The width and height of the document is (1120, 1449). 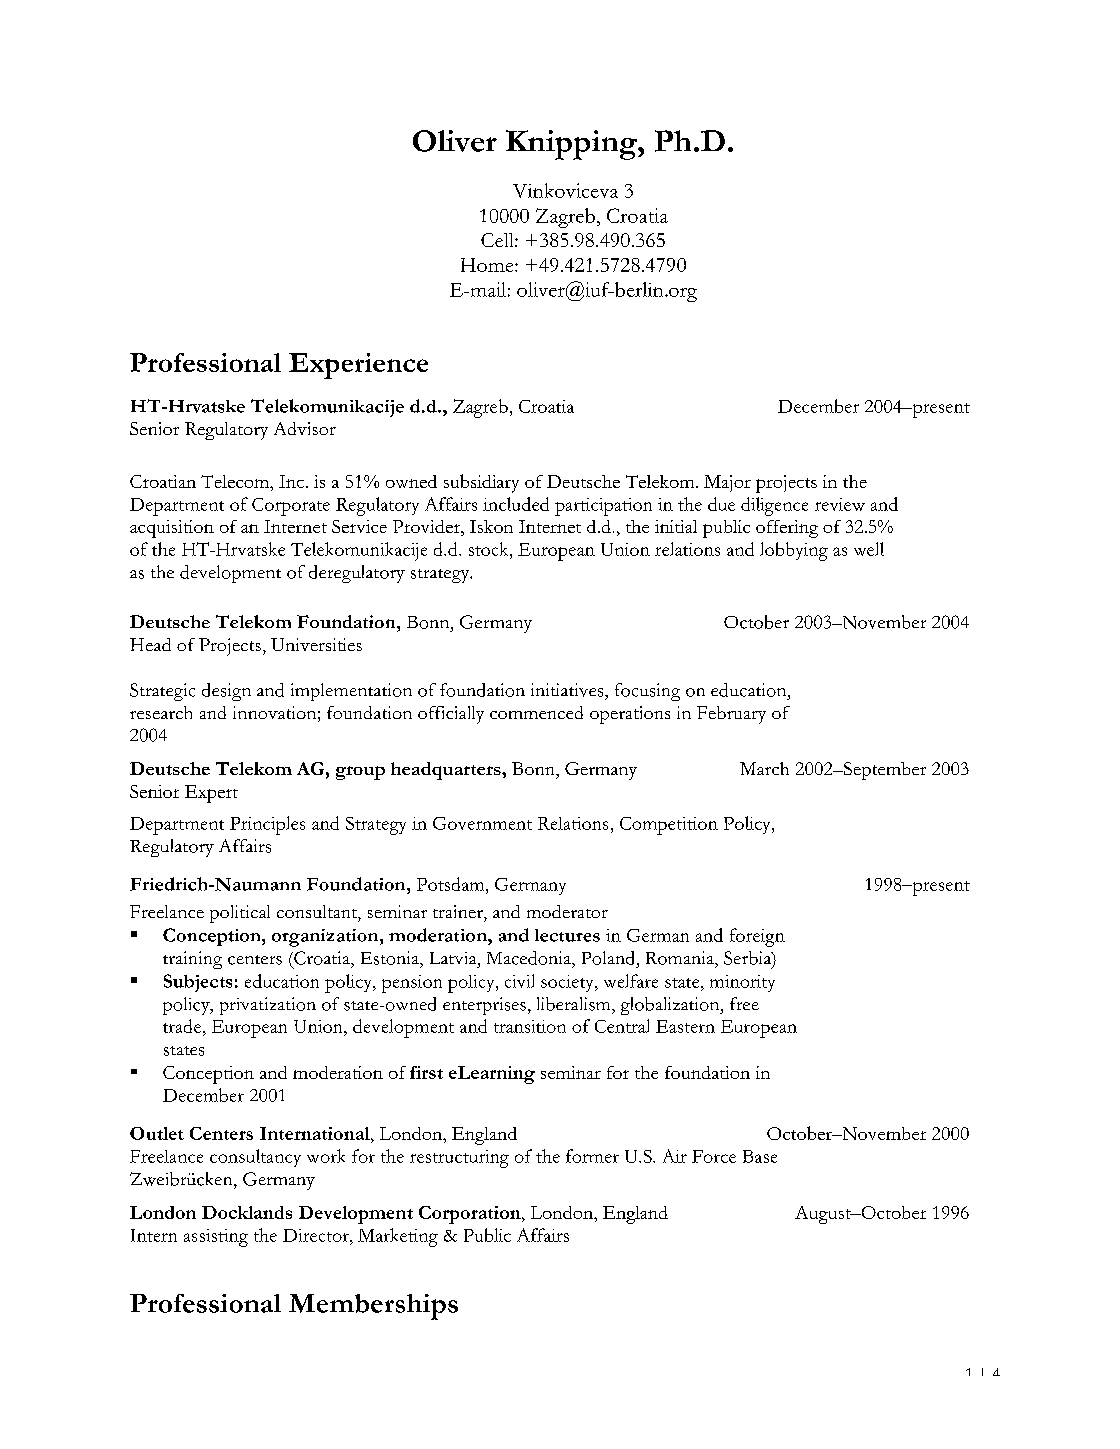 I want to click on Government, so click(x=482, y=823).
